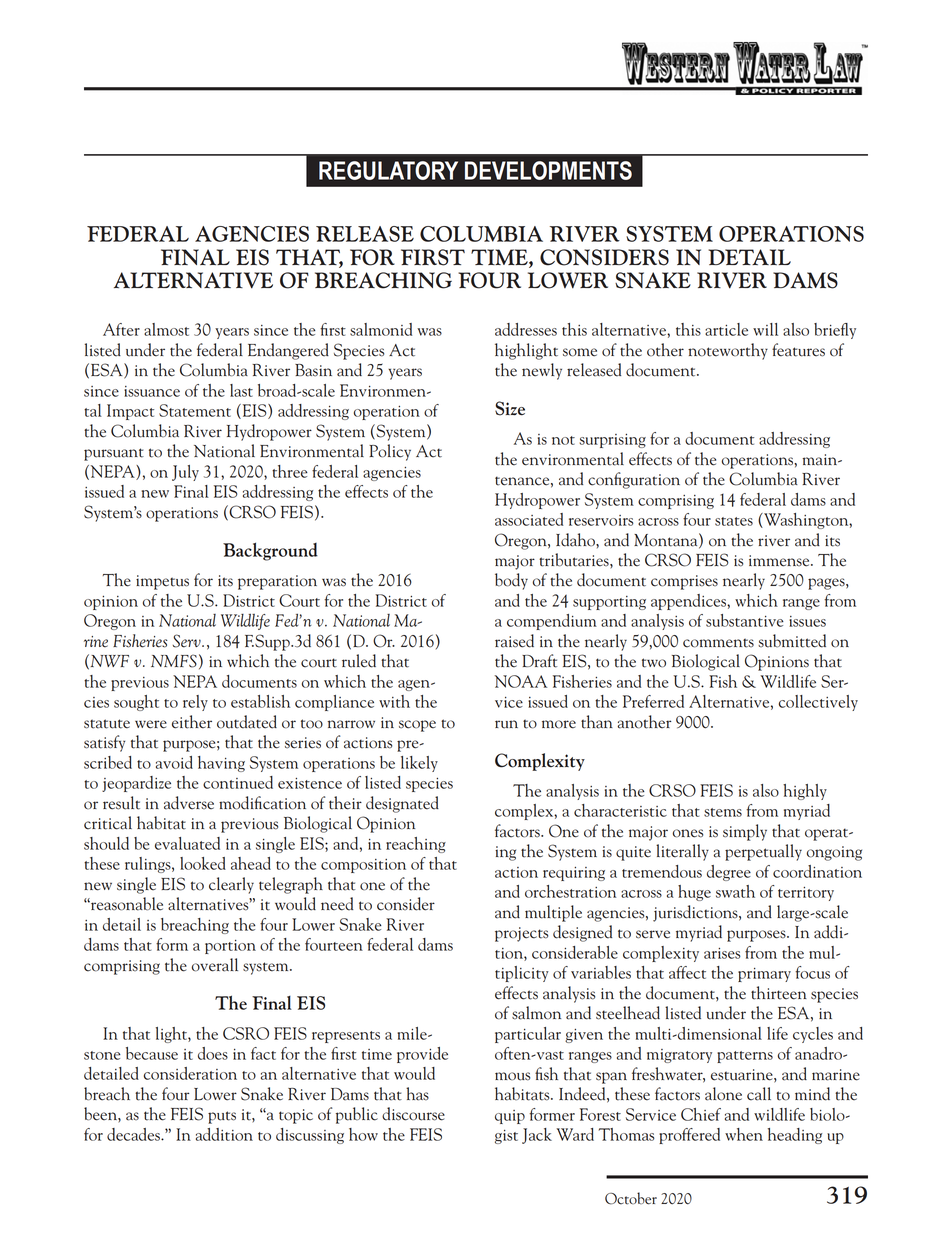 The height and width of the document is (1233, 952). I want to click on evaluated, so click(187, 843).
